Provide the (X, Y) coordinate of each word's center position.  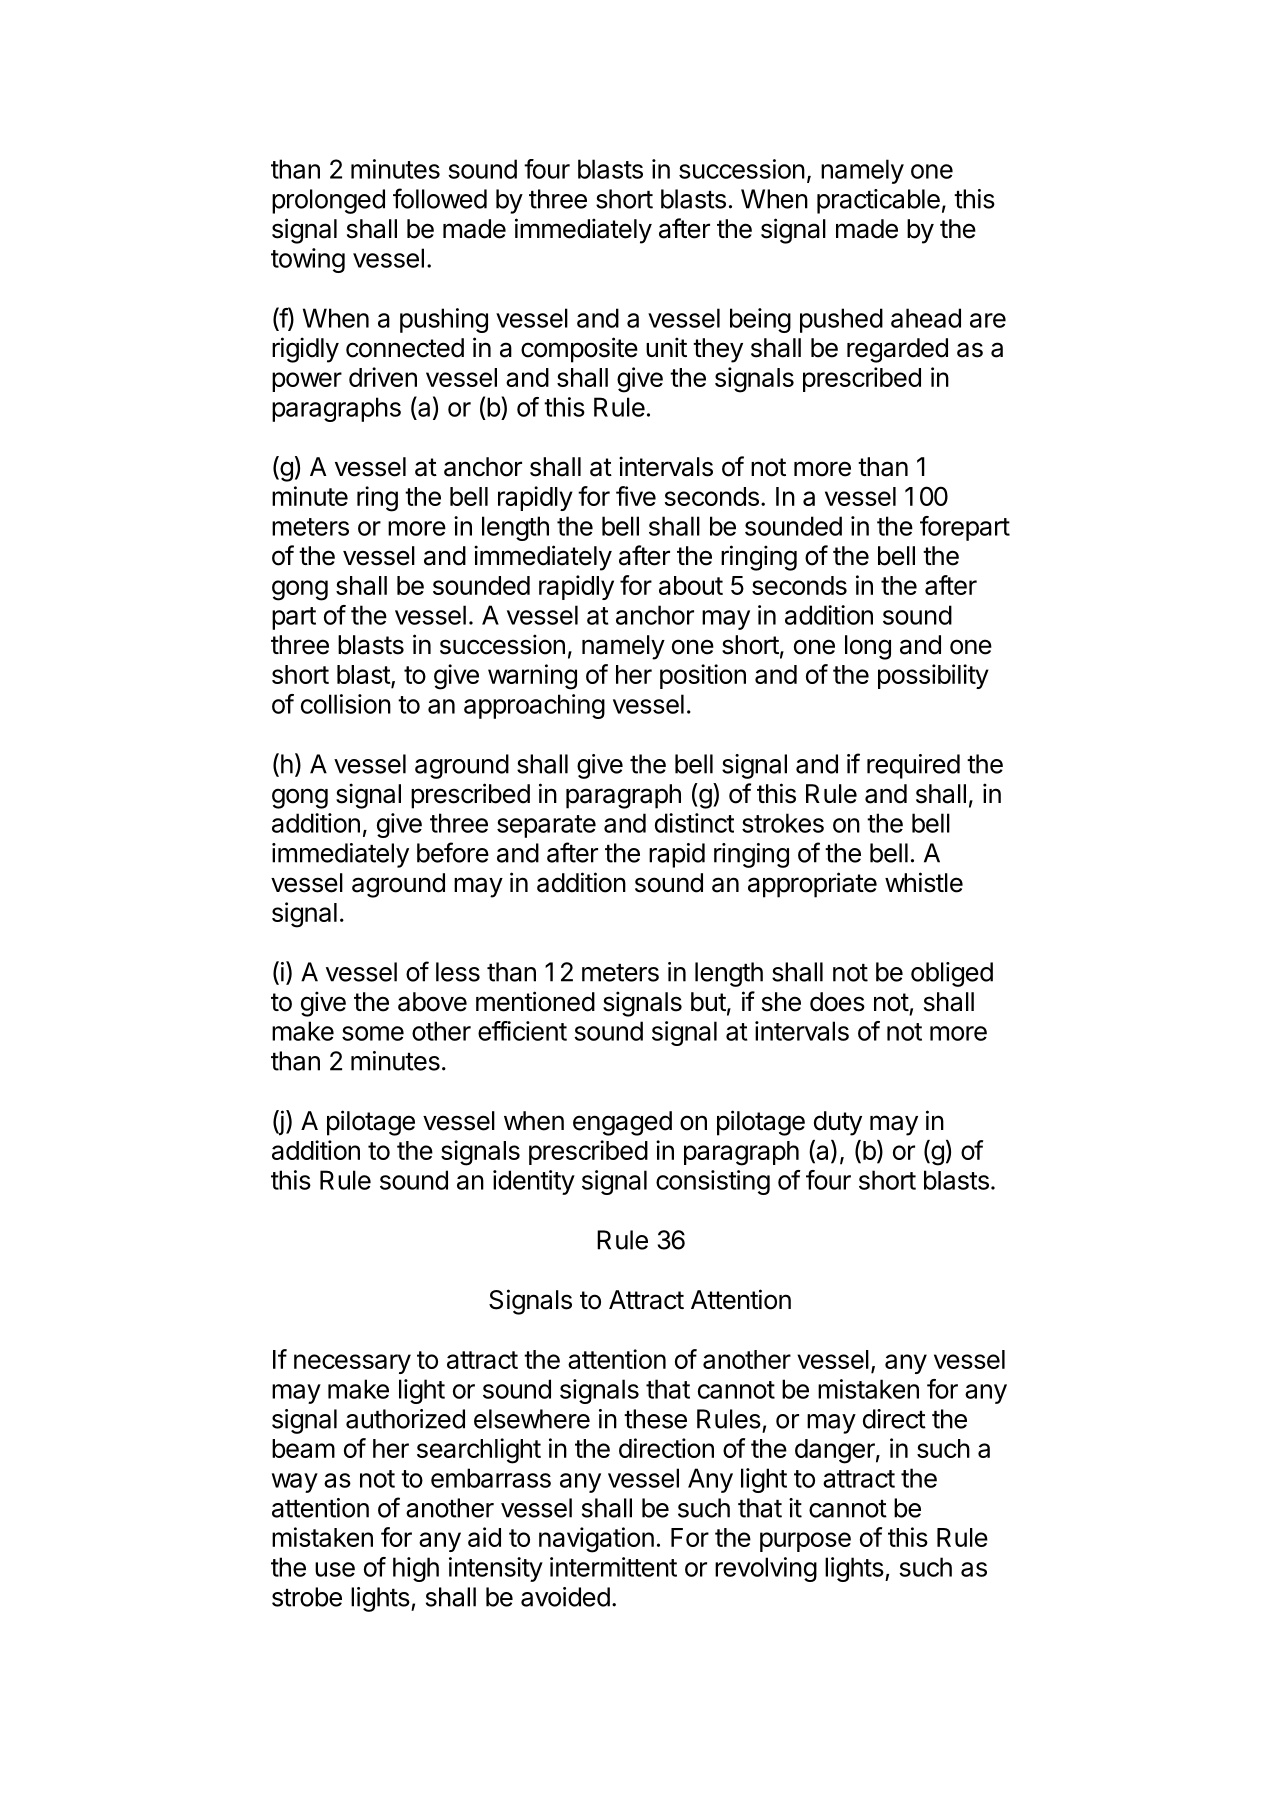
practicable (878, 201)
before (453, 852)
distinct (694, 823)
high (416, 1569)
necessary (352, 1364)
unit (666, 347)
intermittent (613, 1567)
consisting (713, 1182)
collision (346, 704)
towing (308, 260)
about (691, 585)
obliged (952, 974)
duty (838, 1123)
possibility (933, 676)
